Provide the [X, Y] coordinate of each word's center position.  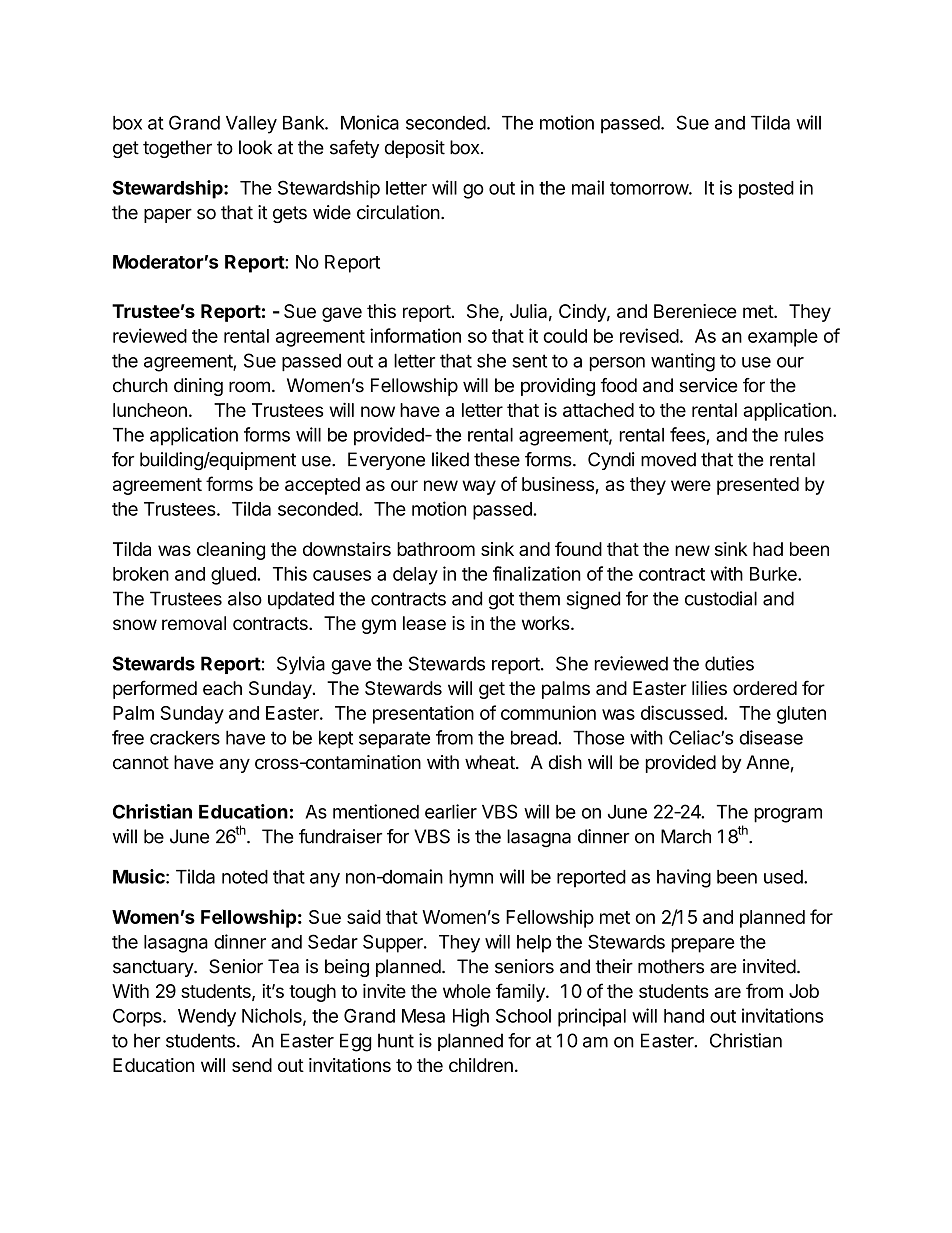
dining [198, 387]
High [471, 1017]
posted [766, 190]
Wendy [207, 1018]
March [686, 836]
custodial [721, 598]
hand [684, 1016]
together [177, 149]
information [415, 335]
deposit [415, 149]
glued [234, 576]
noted [245, 877]
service [709, 385]
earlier [451, 811]
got [501, 601]
